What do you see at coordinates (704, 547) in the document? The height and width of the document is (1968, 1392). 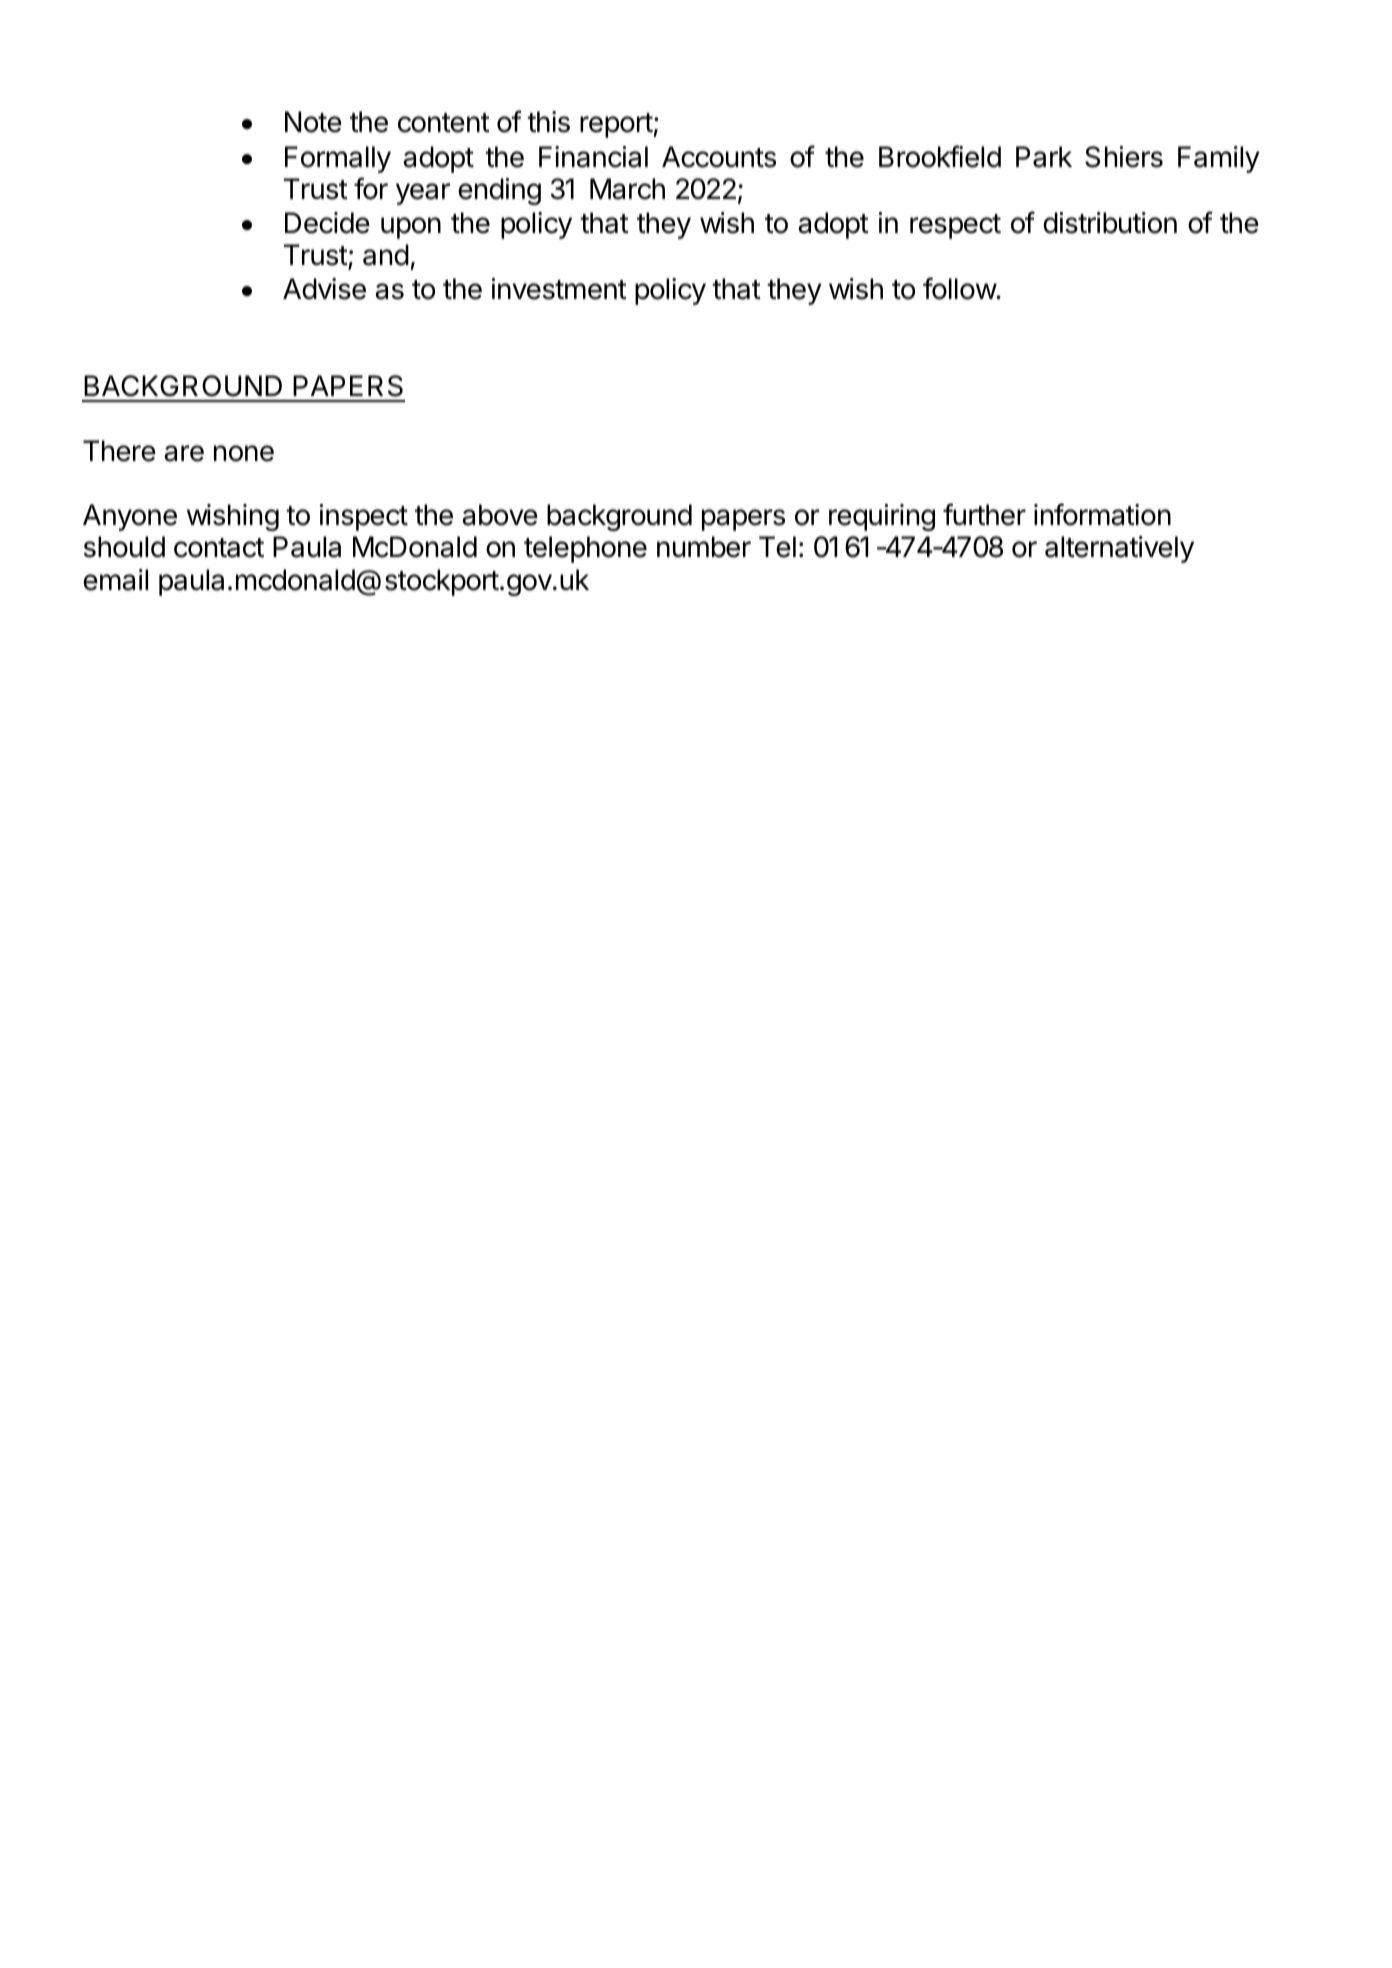 I see `number` at bounding box center [704, 547].
